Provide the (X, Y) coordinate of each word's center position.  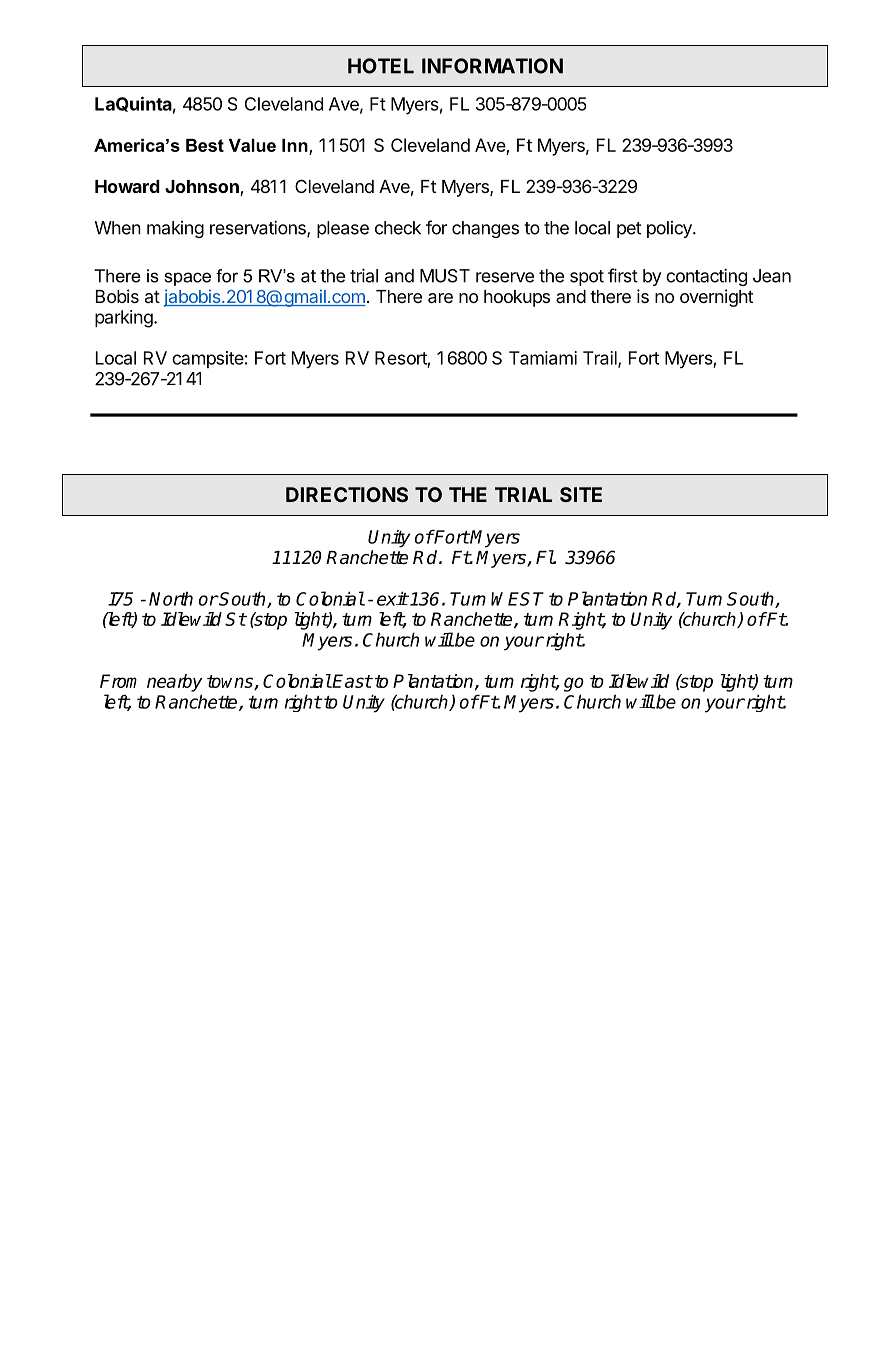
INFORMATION (492, 66)
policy (670, 229)
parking (124, 319)
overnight (716, 298)
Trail (601, 359)
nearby (174, 683)
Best (205, 145)
